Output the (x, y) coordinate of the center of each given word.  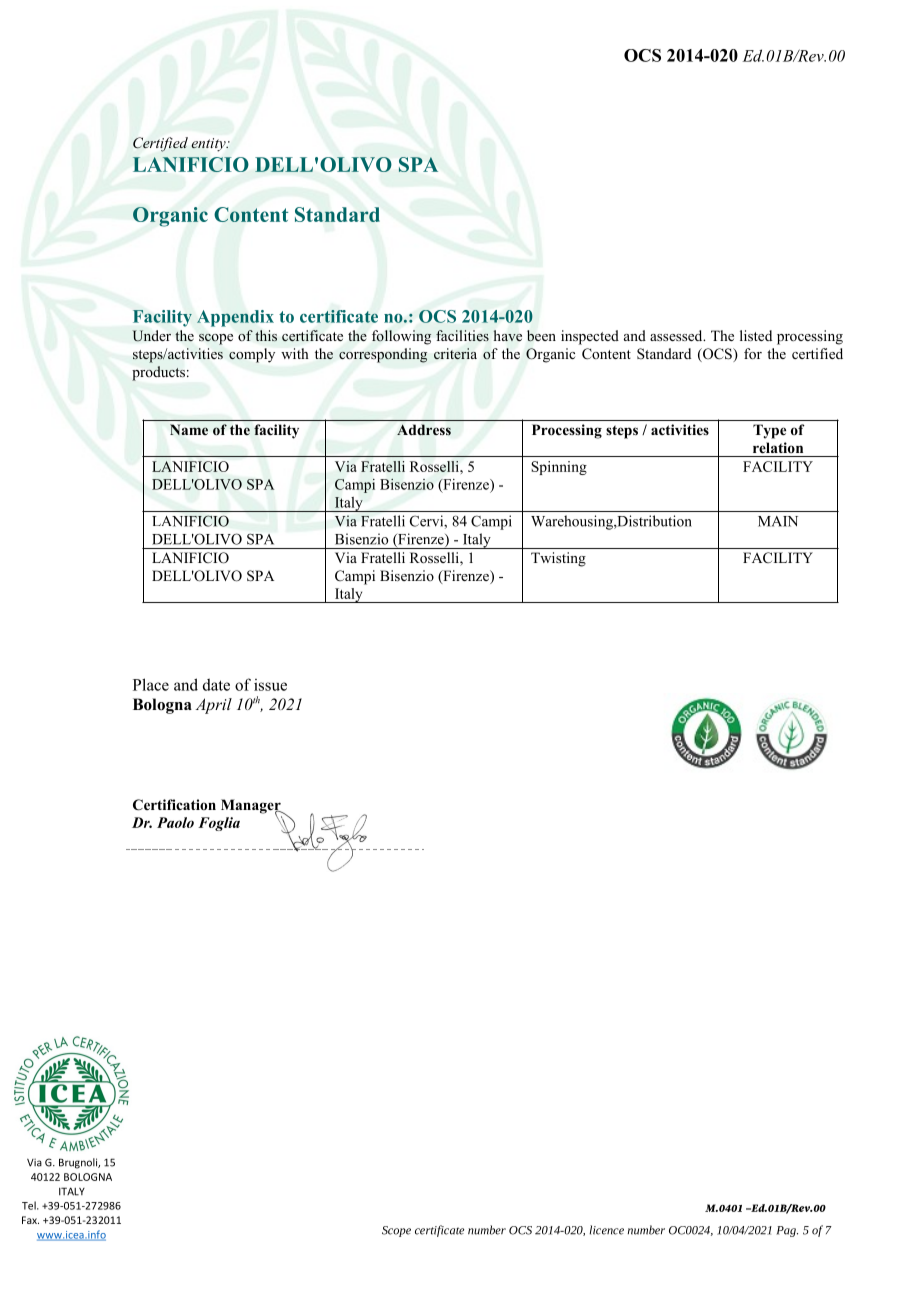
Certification (174, 805)
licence (606, 1230)
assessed (677, 335)
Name (189, 429)
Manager (252, 807)
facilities (462, 335)
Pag (787, 1231)
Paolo (175, 822)
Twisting (558, 559)
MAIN (778, 521)
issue (270, 685)
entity (209, 145)
